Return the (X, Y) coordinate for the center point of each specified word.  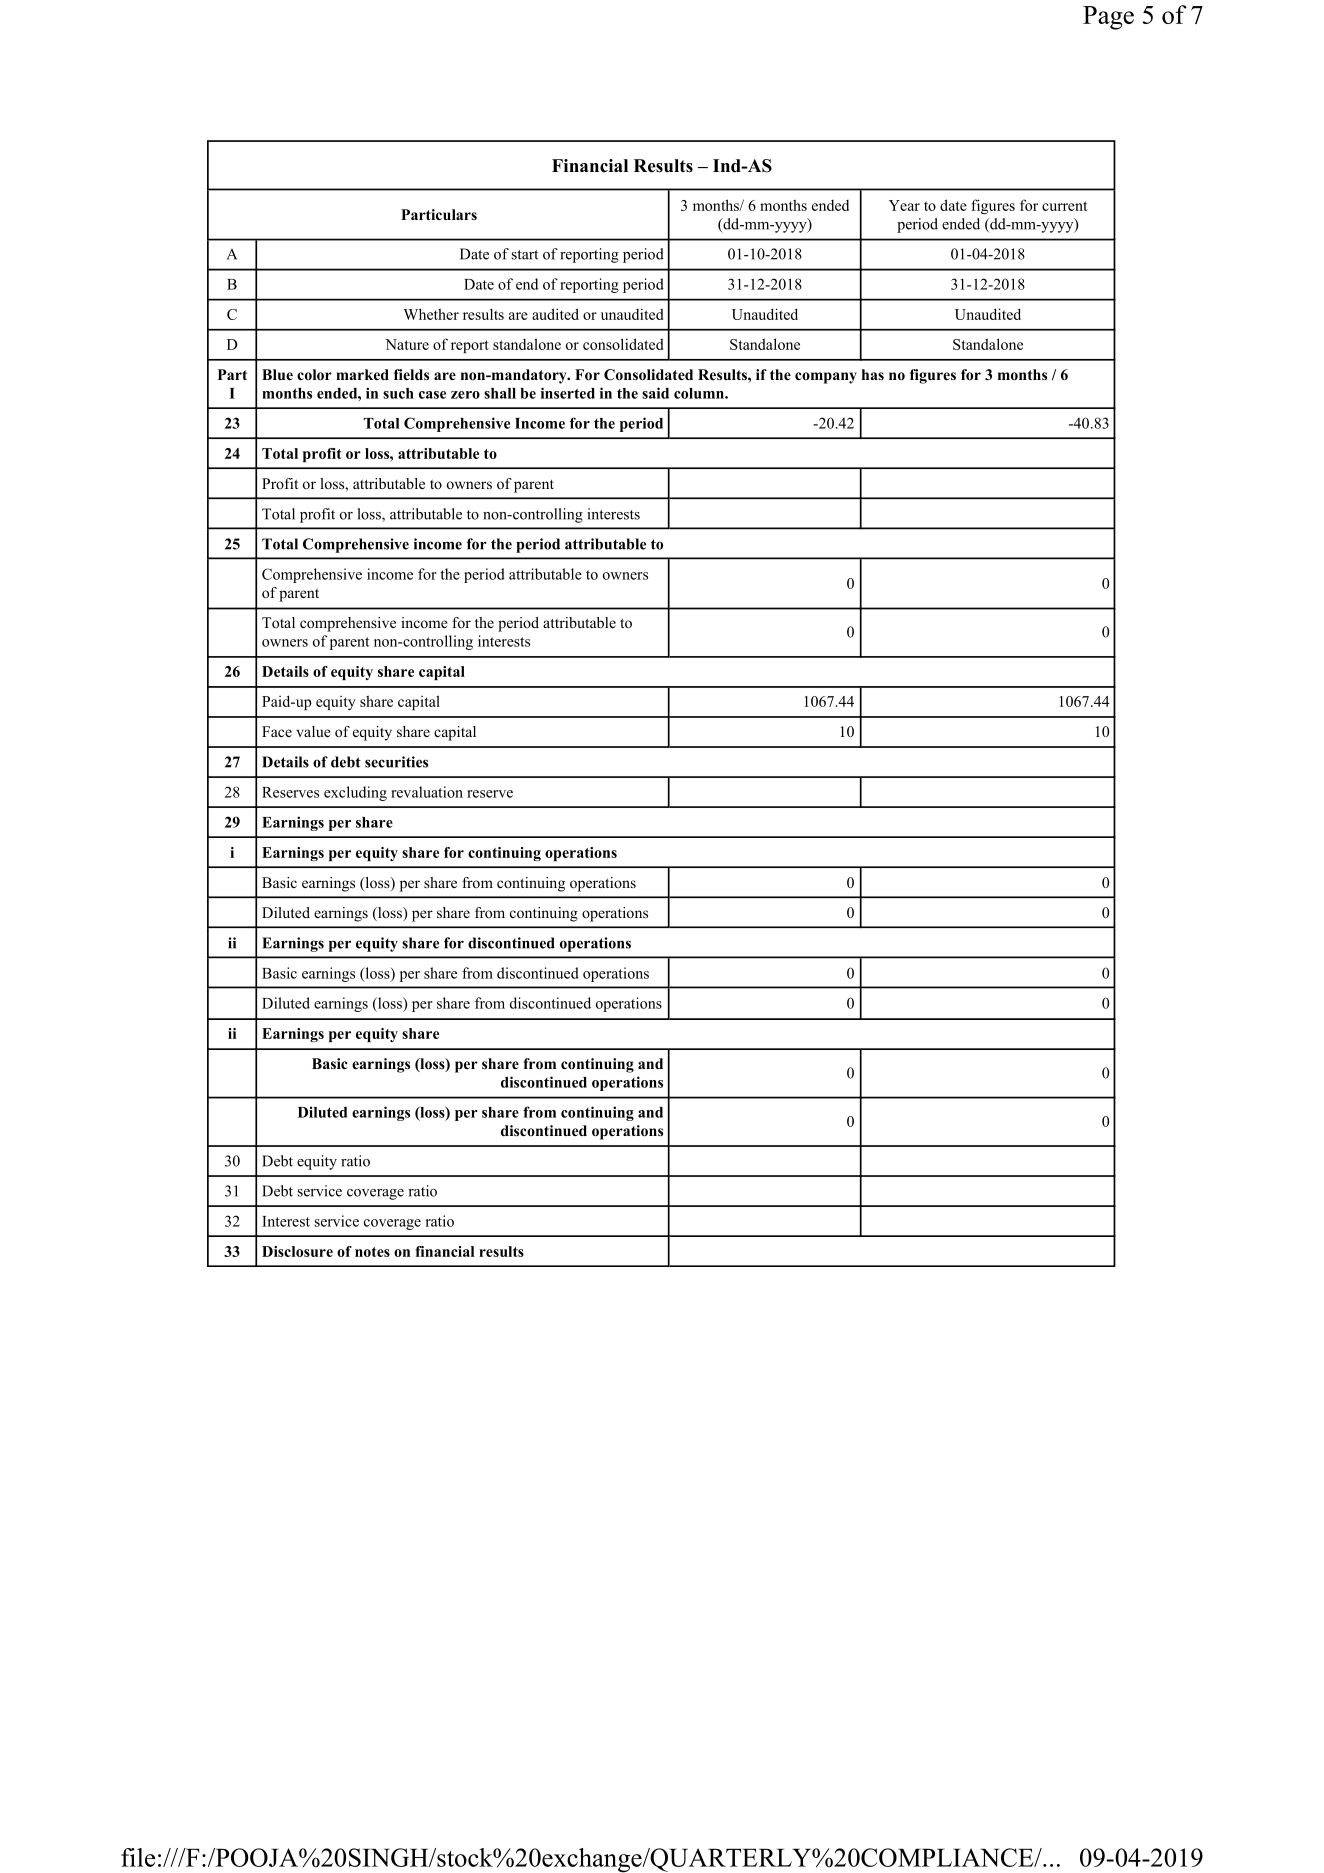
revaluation (427, 792)
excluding (355, 793)
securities (396, 762)
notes (372, 1252)
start (525, 255)
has (873, 374)
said (655, 393)
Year (904, 205)
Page (1108, 18)
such (398, 393)
